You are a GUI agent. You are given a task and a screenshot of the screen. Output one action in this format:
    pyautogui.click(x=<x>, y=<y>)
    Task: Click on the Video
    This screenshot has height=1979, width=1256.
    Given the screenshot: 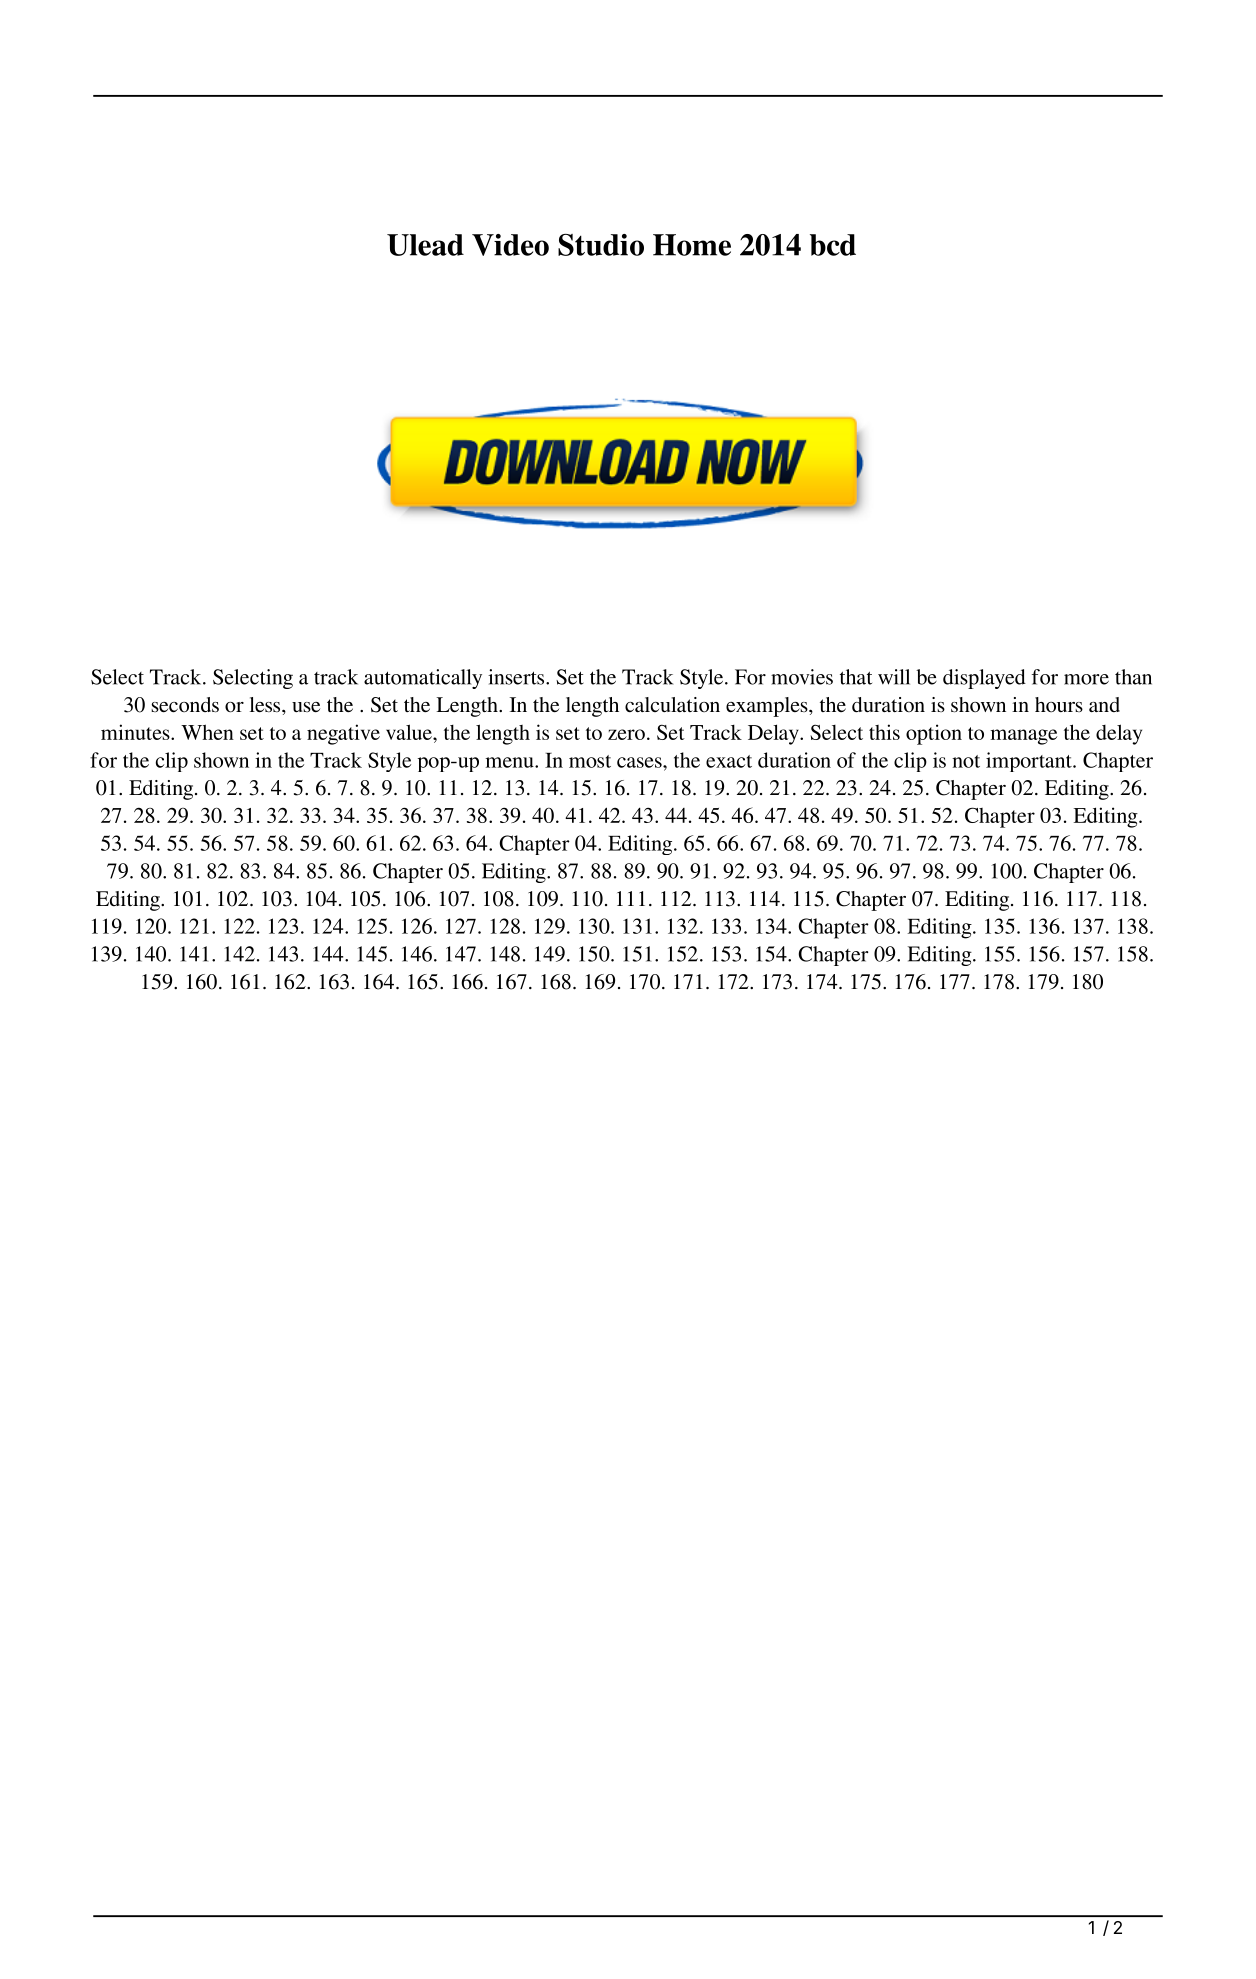 What is the action you would take?
    pyautogui.click(x=510, y=245)
